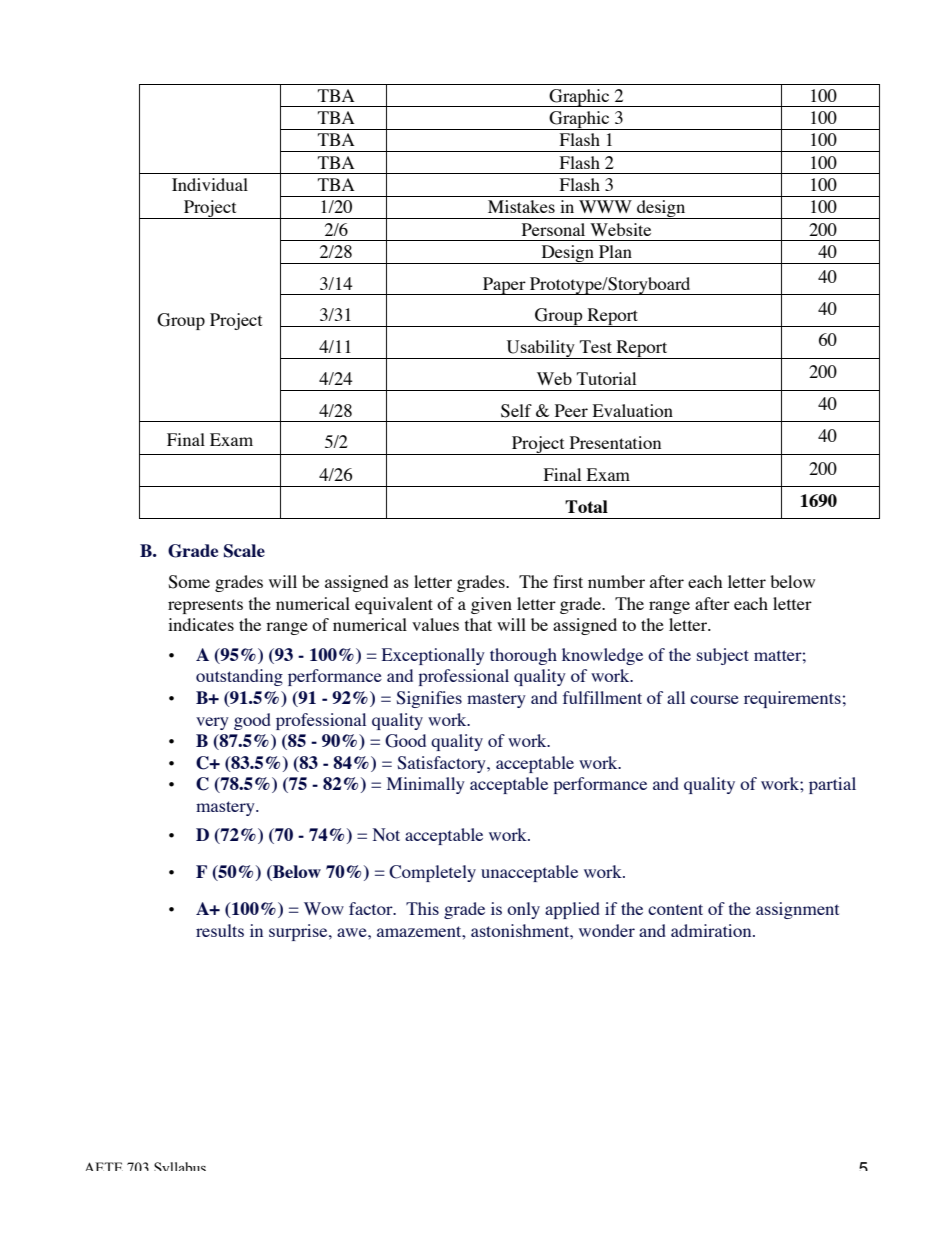 The width and height of the screenshot is (952, 1233). Describe the element at coordinates (212, 723) in the screenshot. I see `very` at that location.
